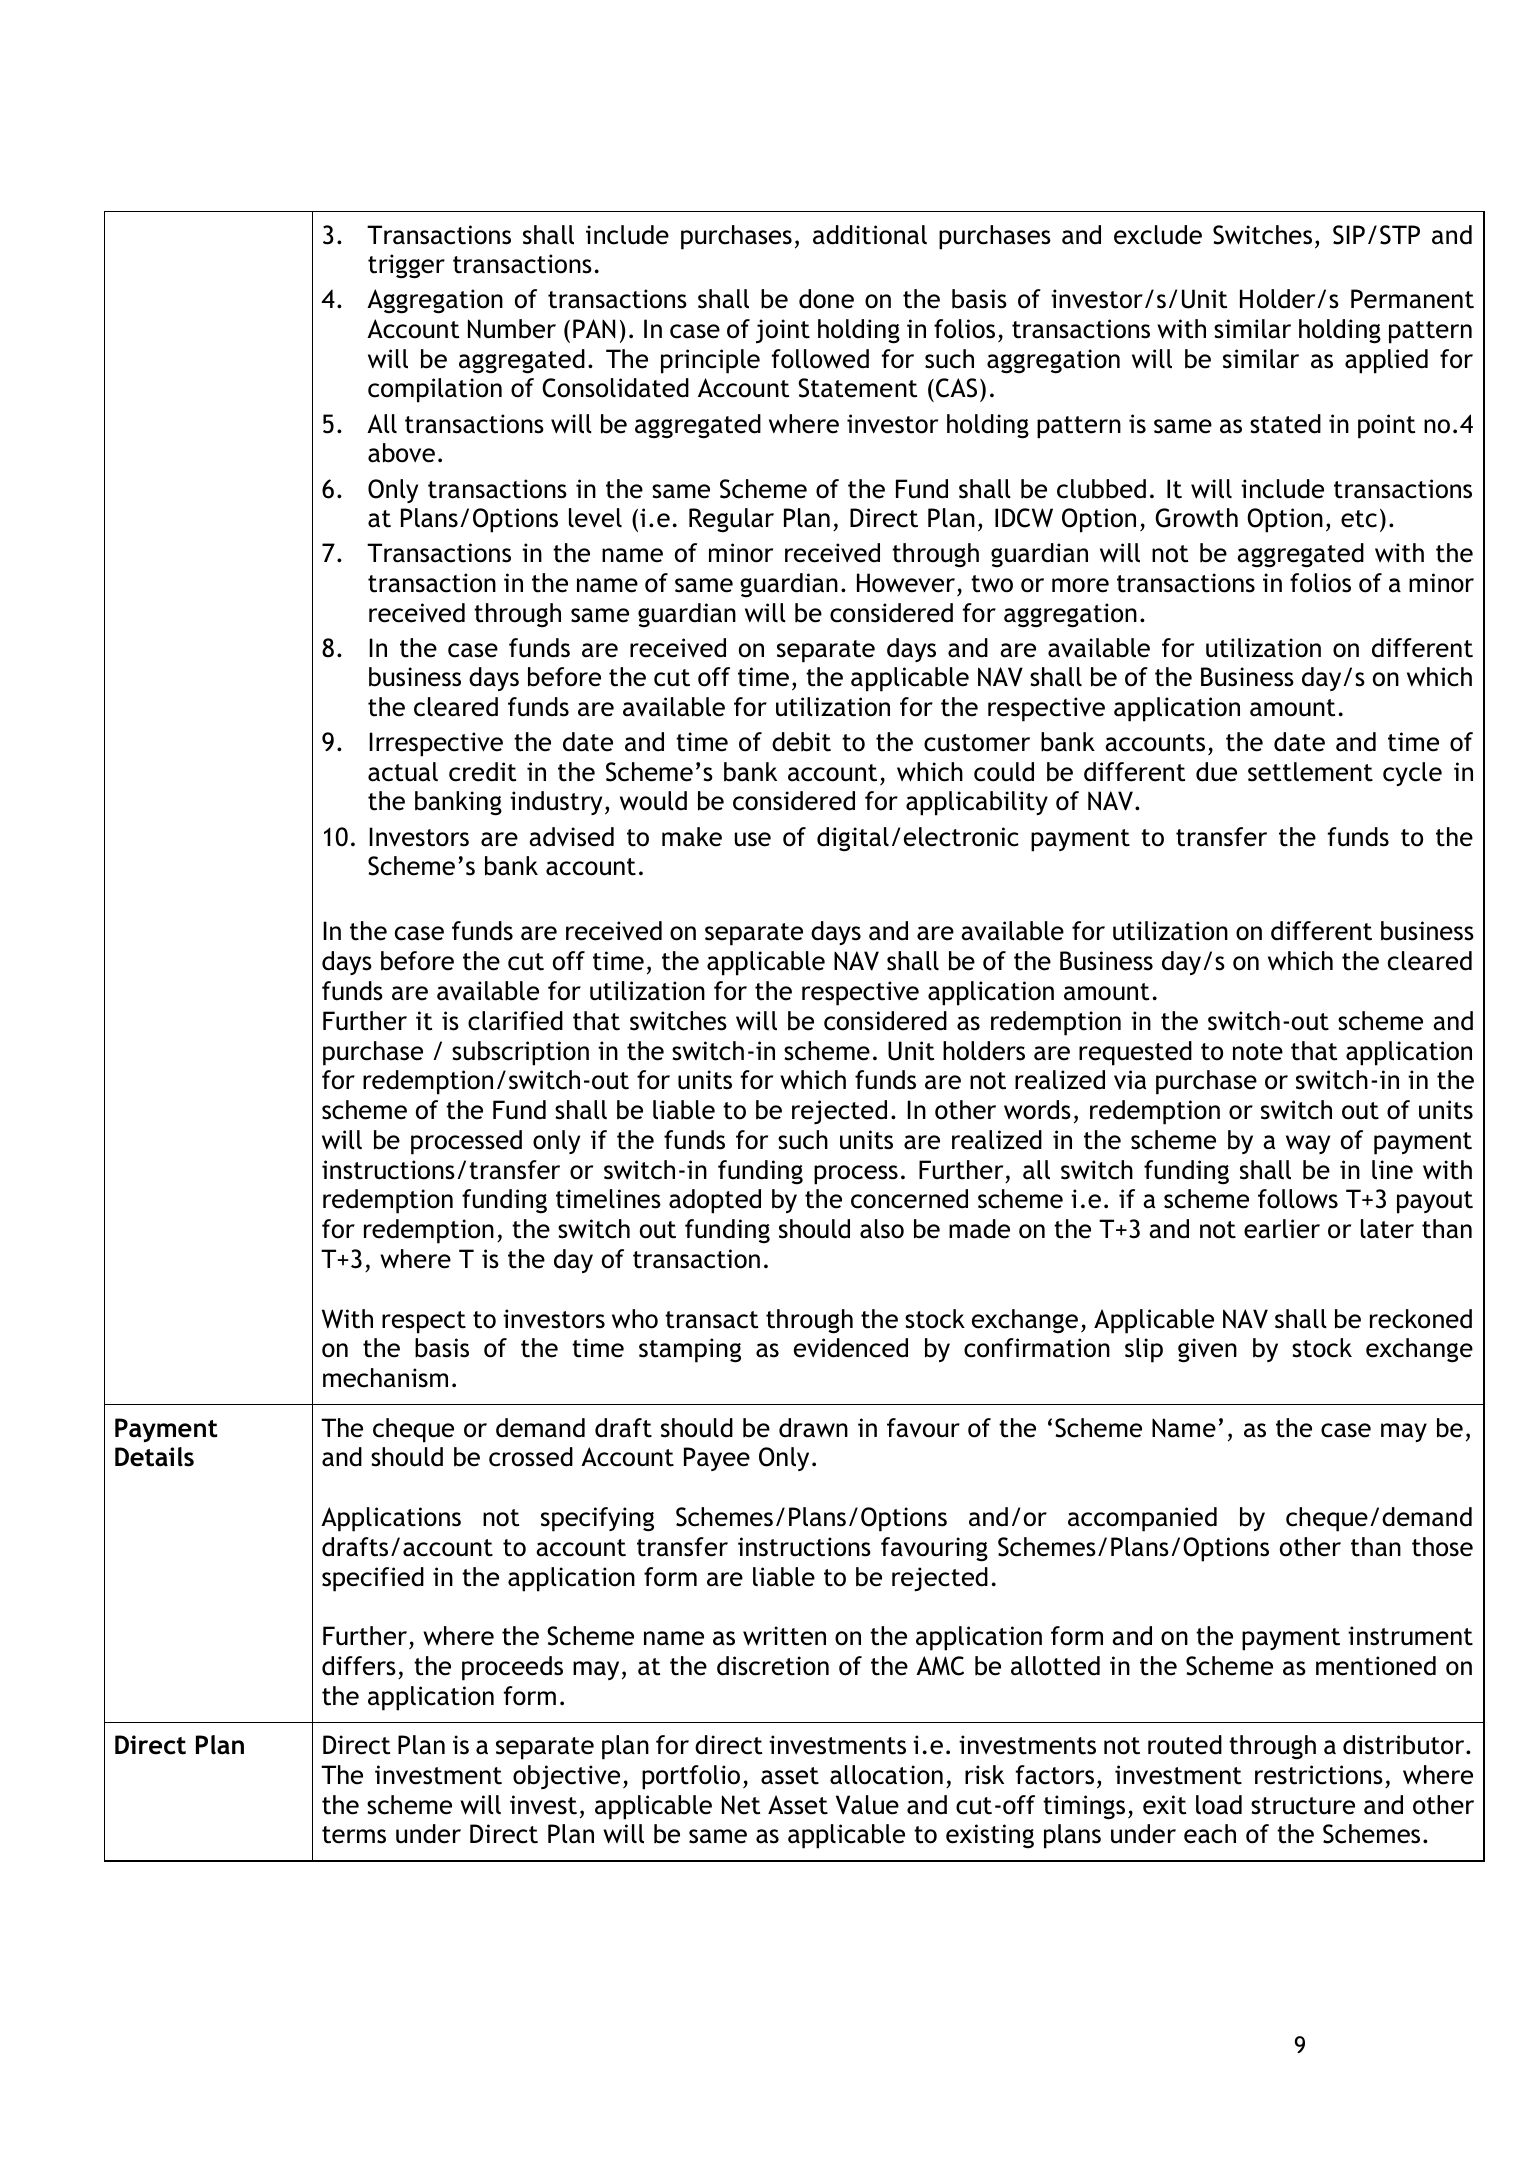 The image size is (1528, 2160). What do you see at coordinates (741, 1805) in the screenshot?
I see `Net` at bounding box center [741, 1805].
